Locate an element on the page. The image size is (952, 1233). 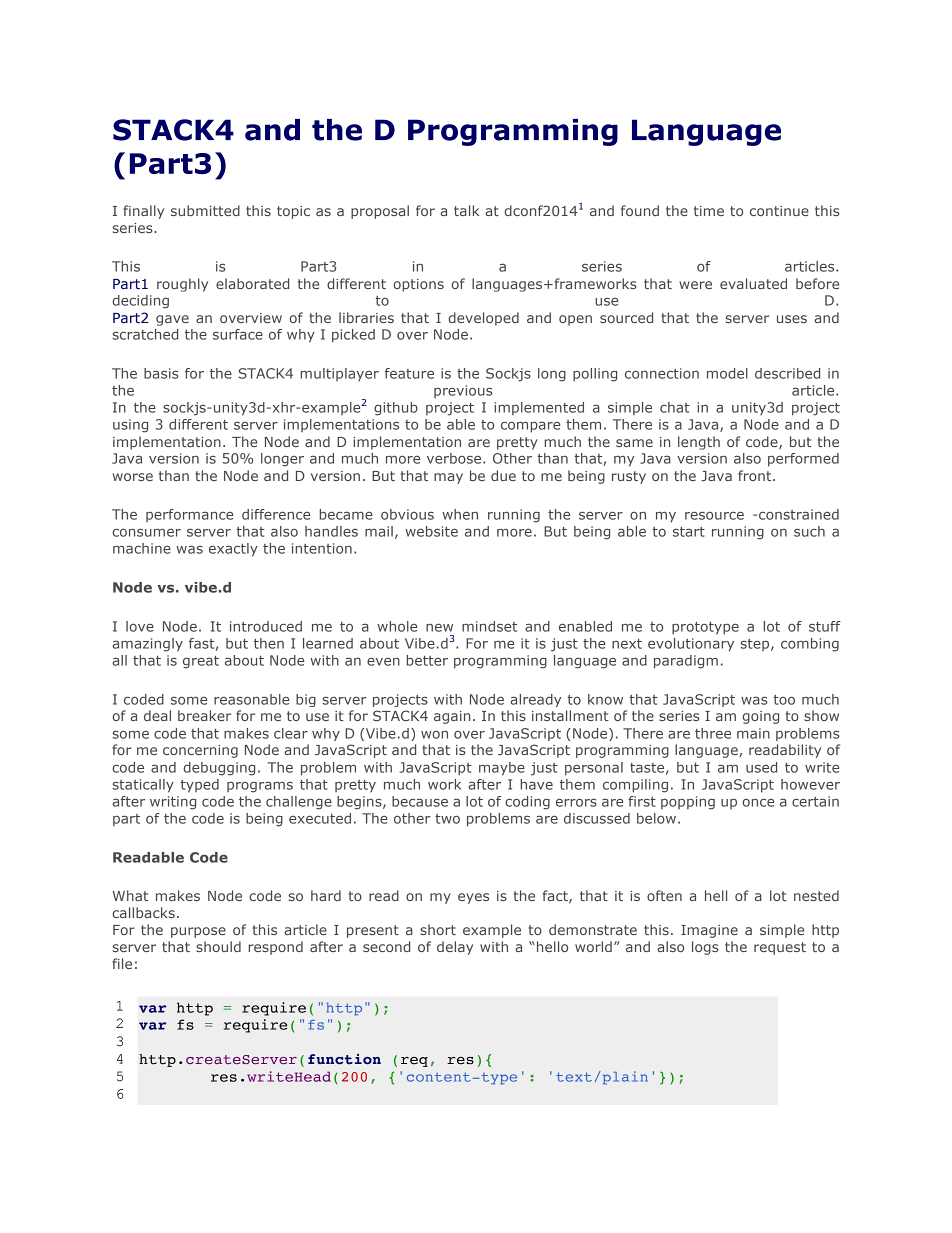
submitted is located at coordinates (205, 210).
